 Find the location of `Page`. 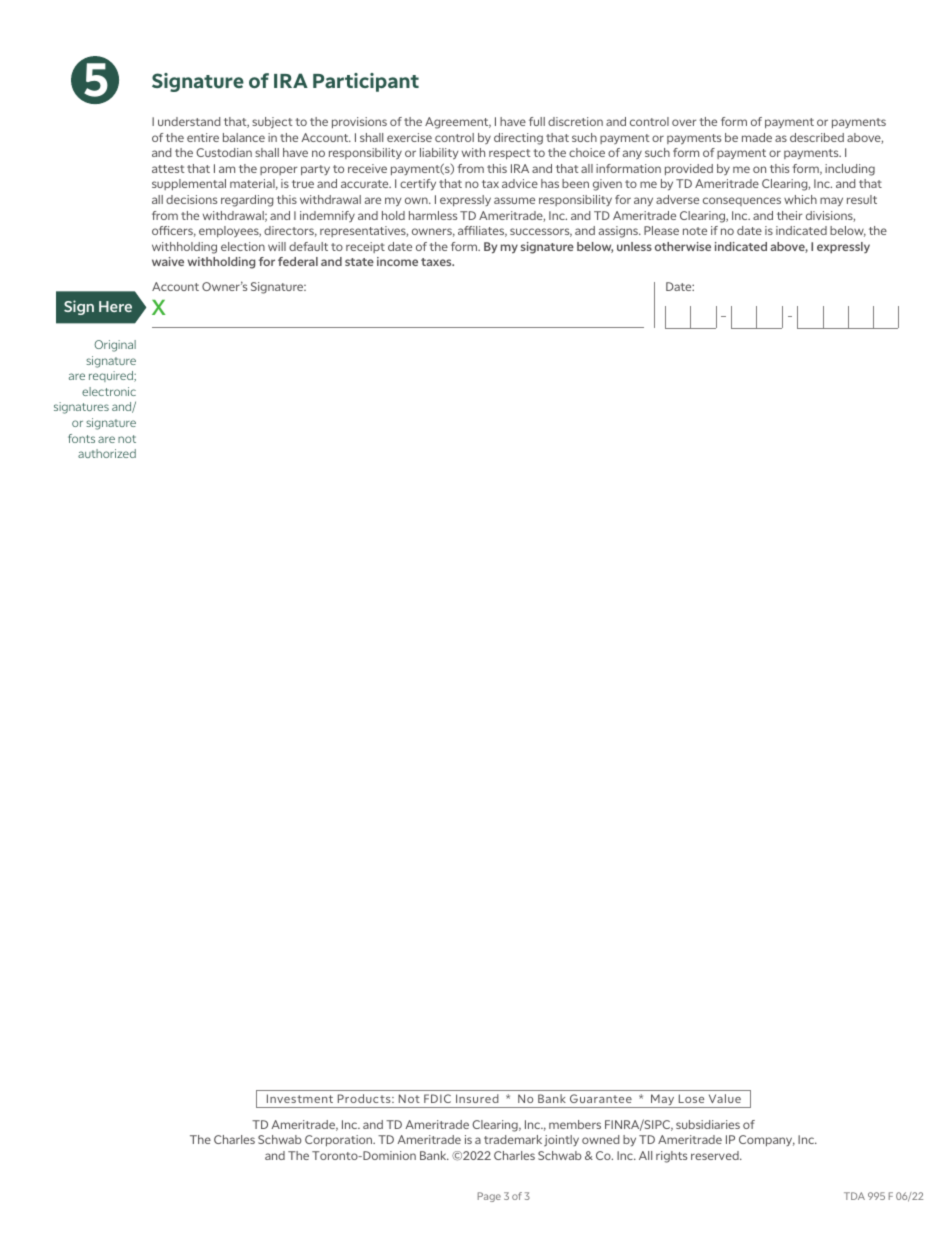

Page is located at coordinates (489, 1197).
